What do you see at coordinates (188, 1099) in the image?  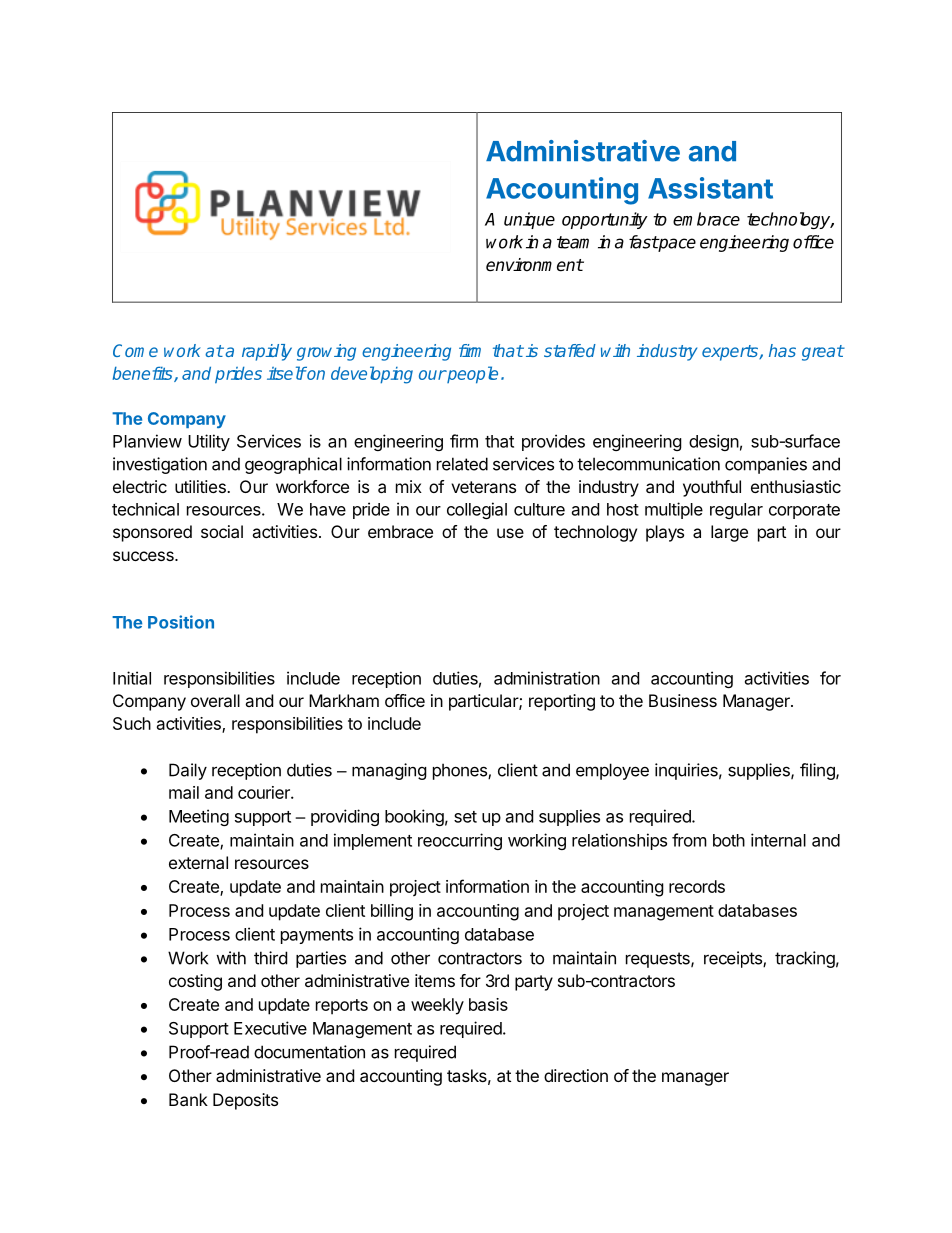 I see `Bank` at bounding box center [188, 1099].
